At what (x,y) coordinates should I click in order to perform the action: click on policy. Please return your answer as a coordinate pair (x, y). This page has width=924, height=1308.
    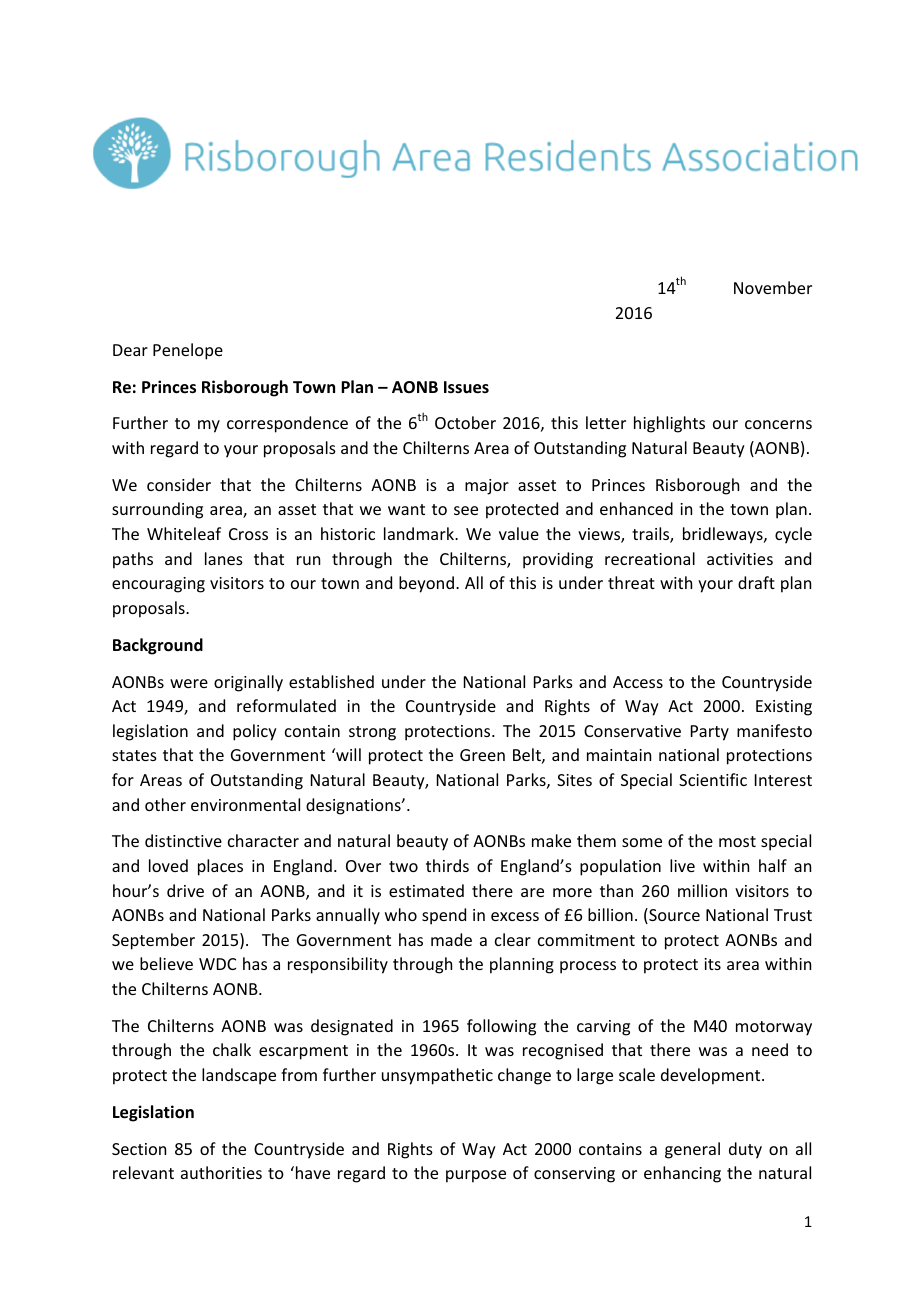
    Looking at the image, I should click on (255, 732).
